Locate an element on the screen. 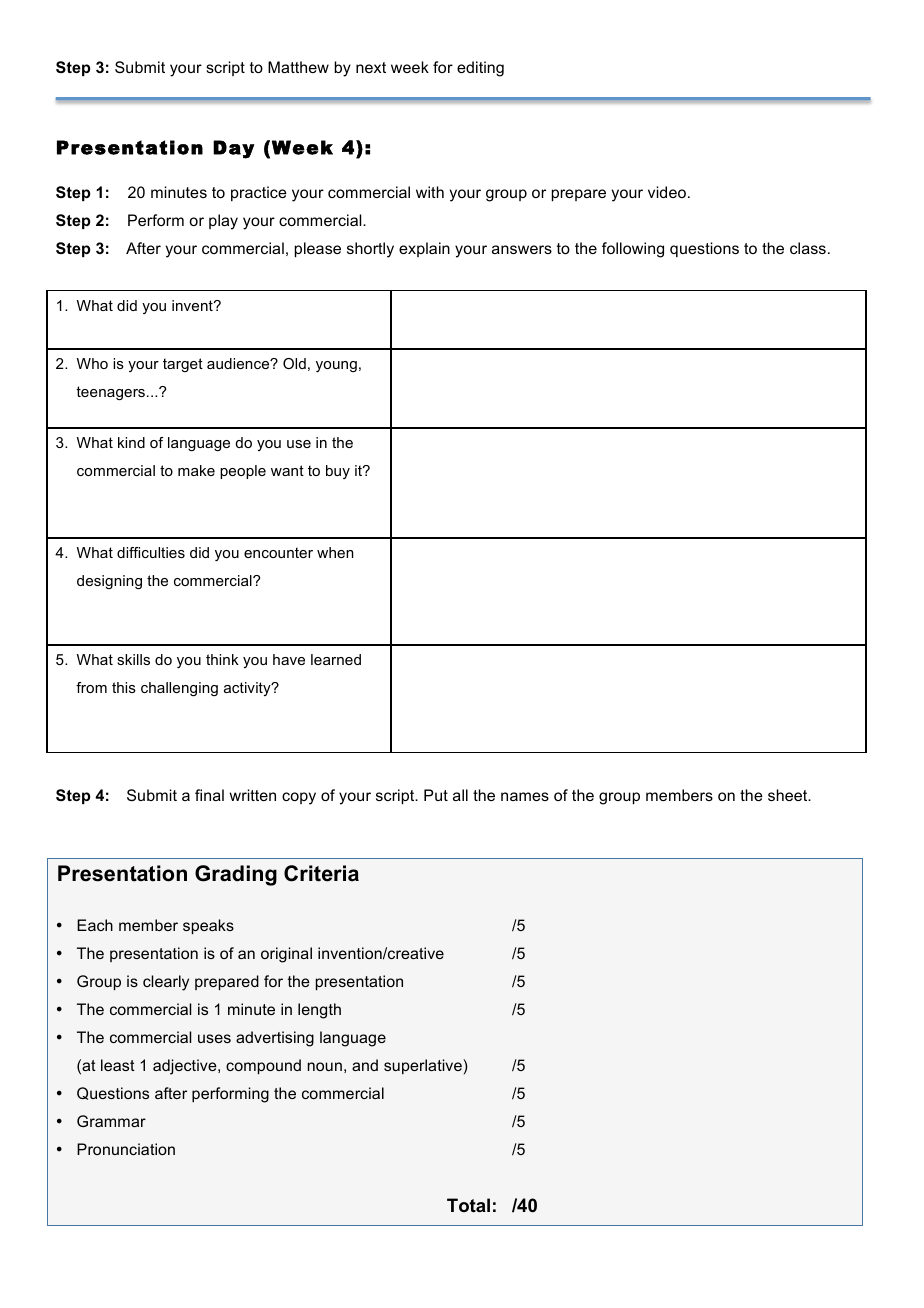  learned is located at coordinates (336, 659).
